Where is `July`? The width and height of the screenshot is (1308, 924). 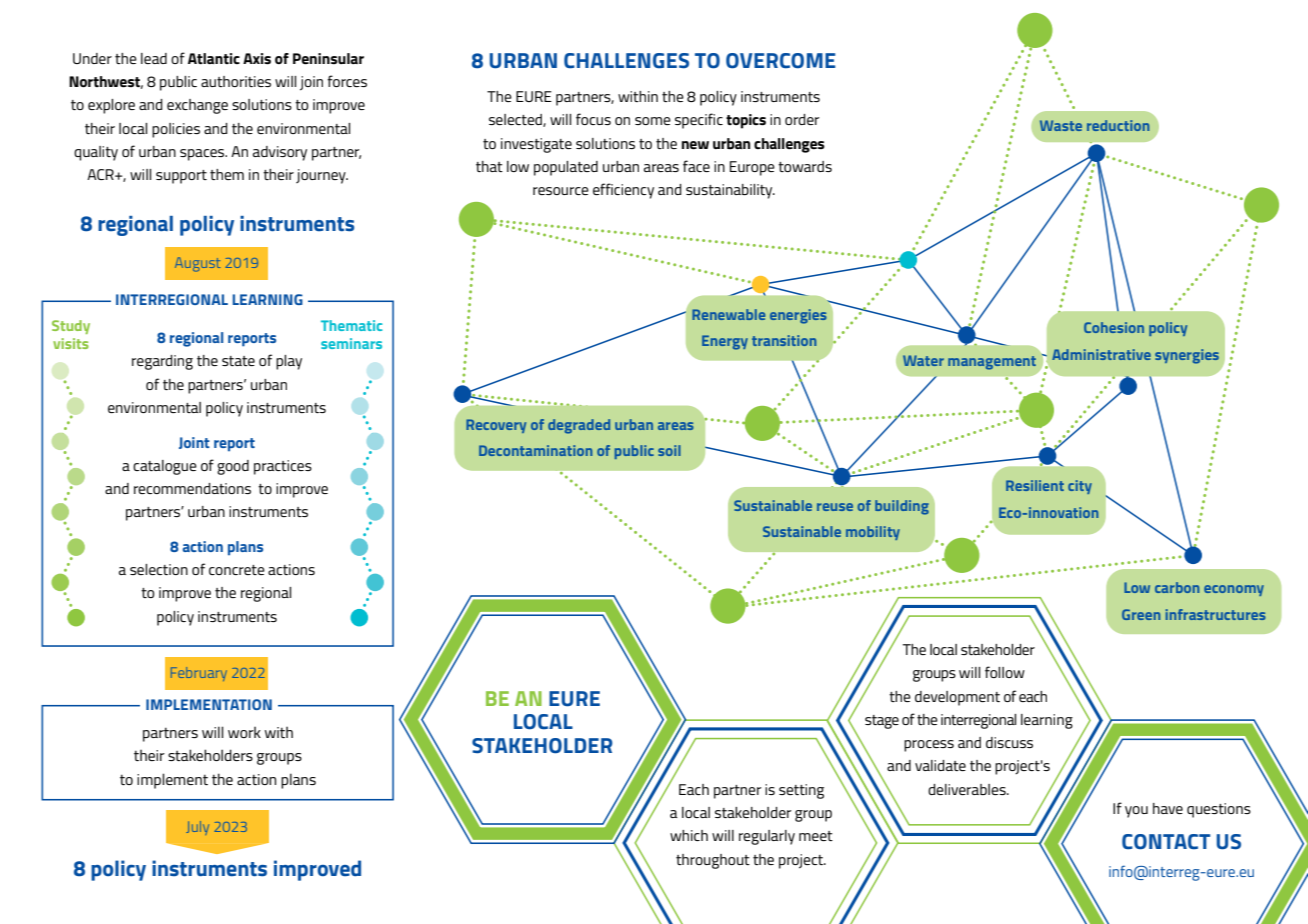 July is located at coordinates (197, 828).
